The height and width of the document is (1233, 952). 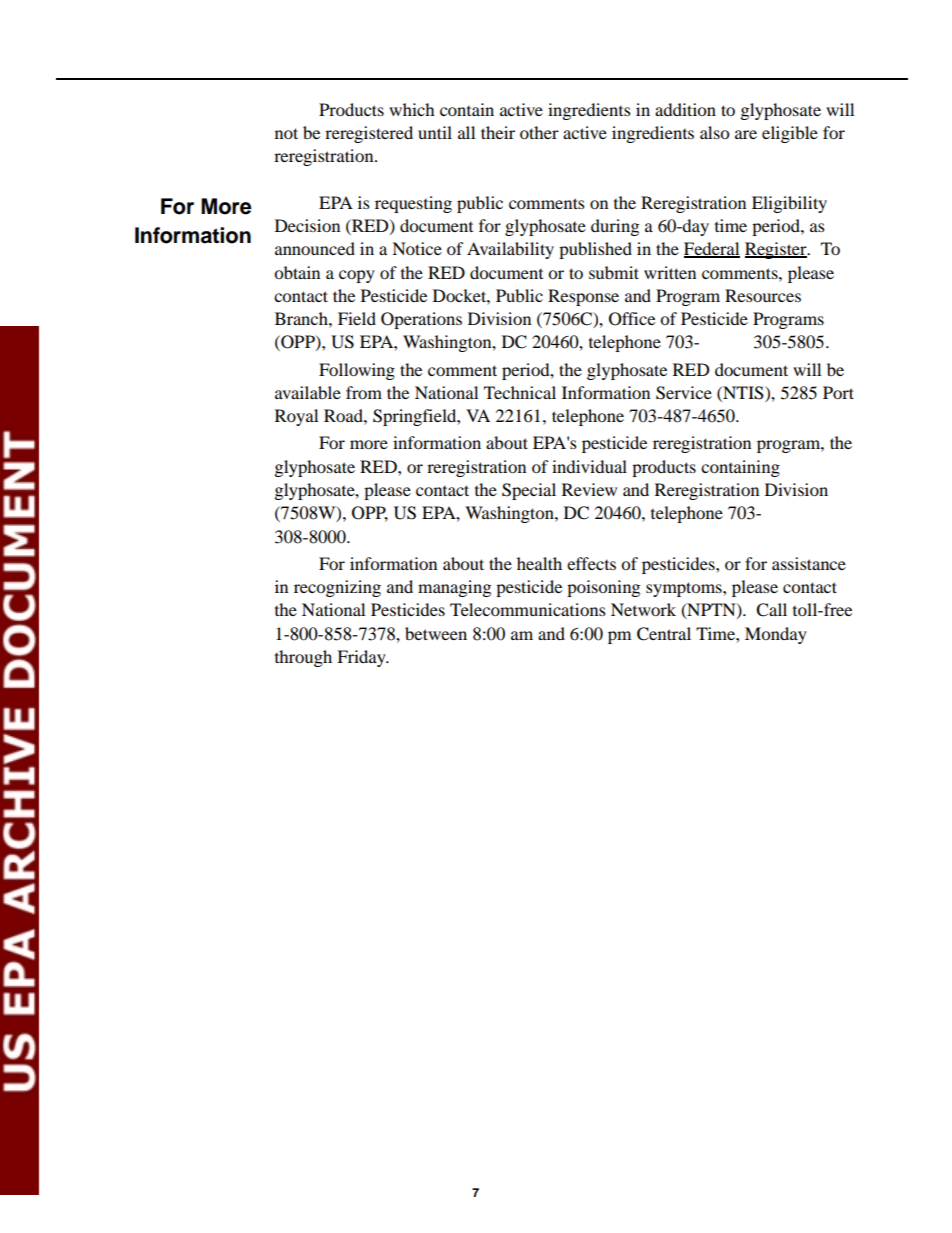 I want to click on which, so click(x=412, y=109).
